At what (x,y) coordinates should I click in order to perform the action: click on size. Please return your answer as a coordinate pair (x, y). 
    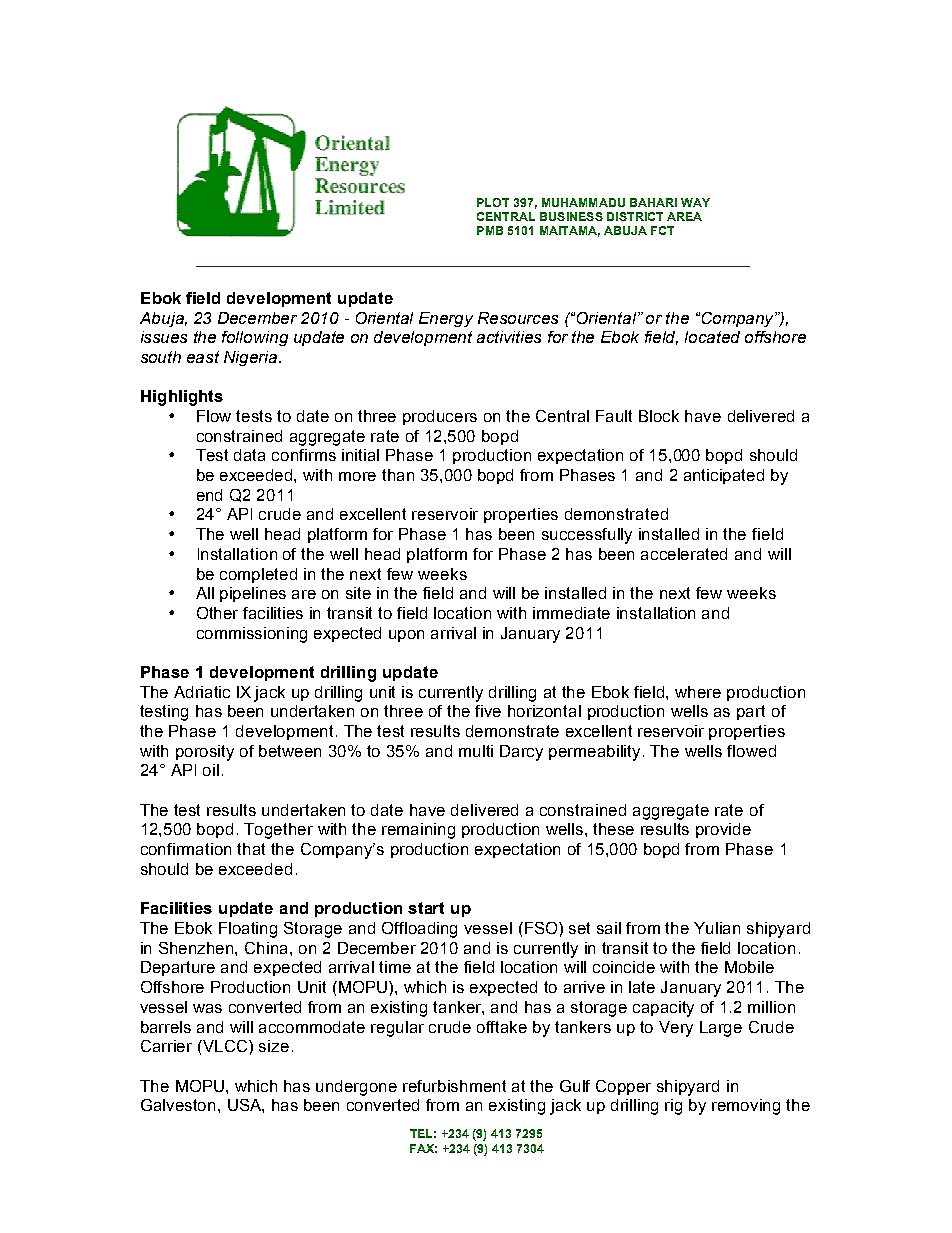
    Looking at the image, I should click on (274, 1046).
